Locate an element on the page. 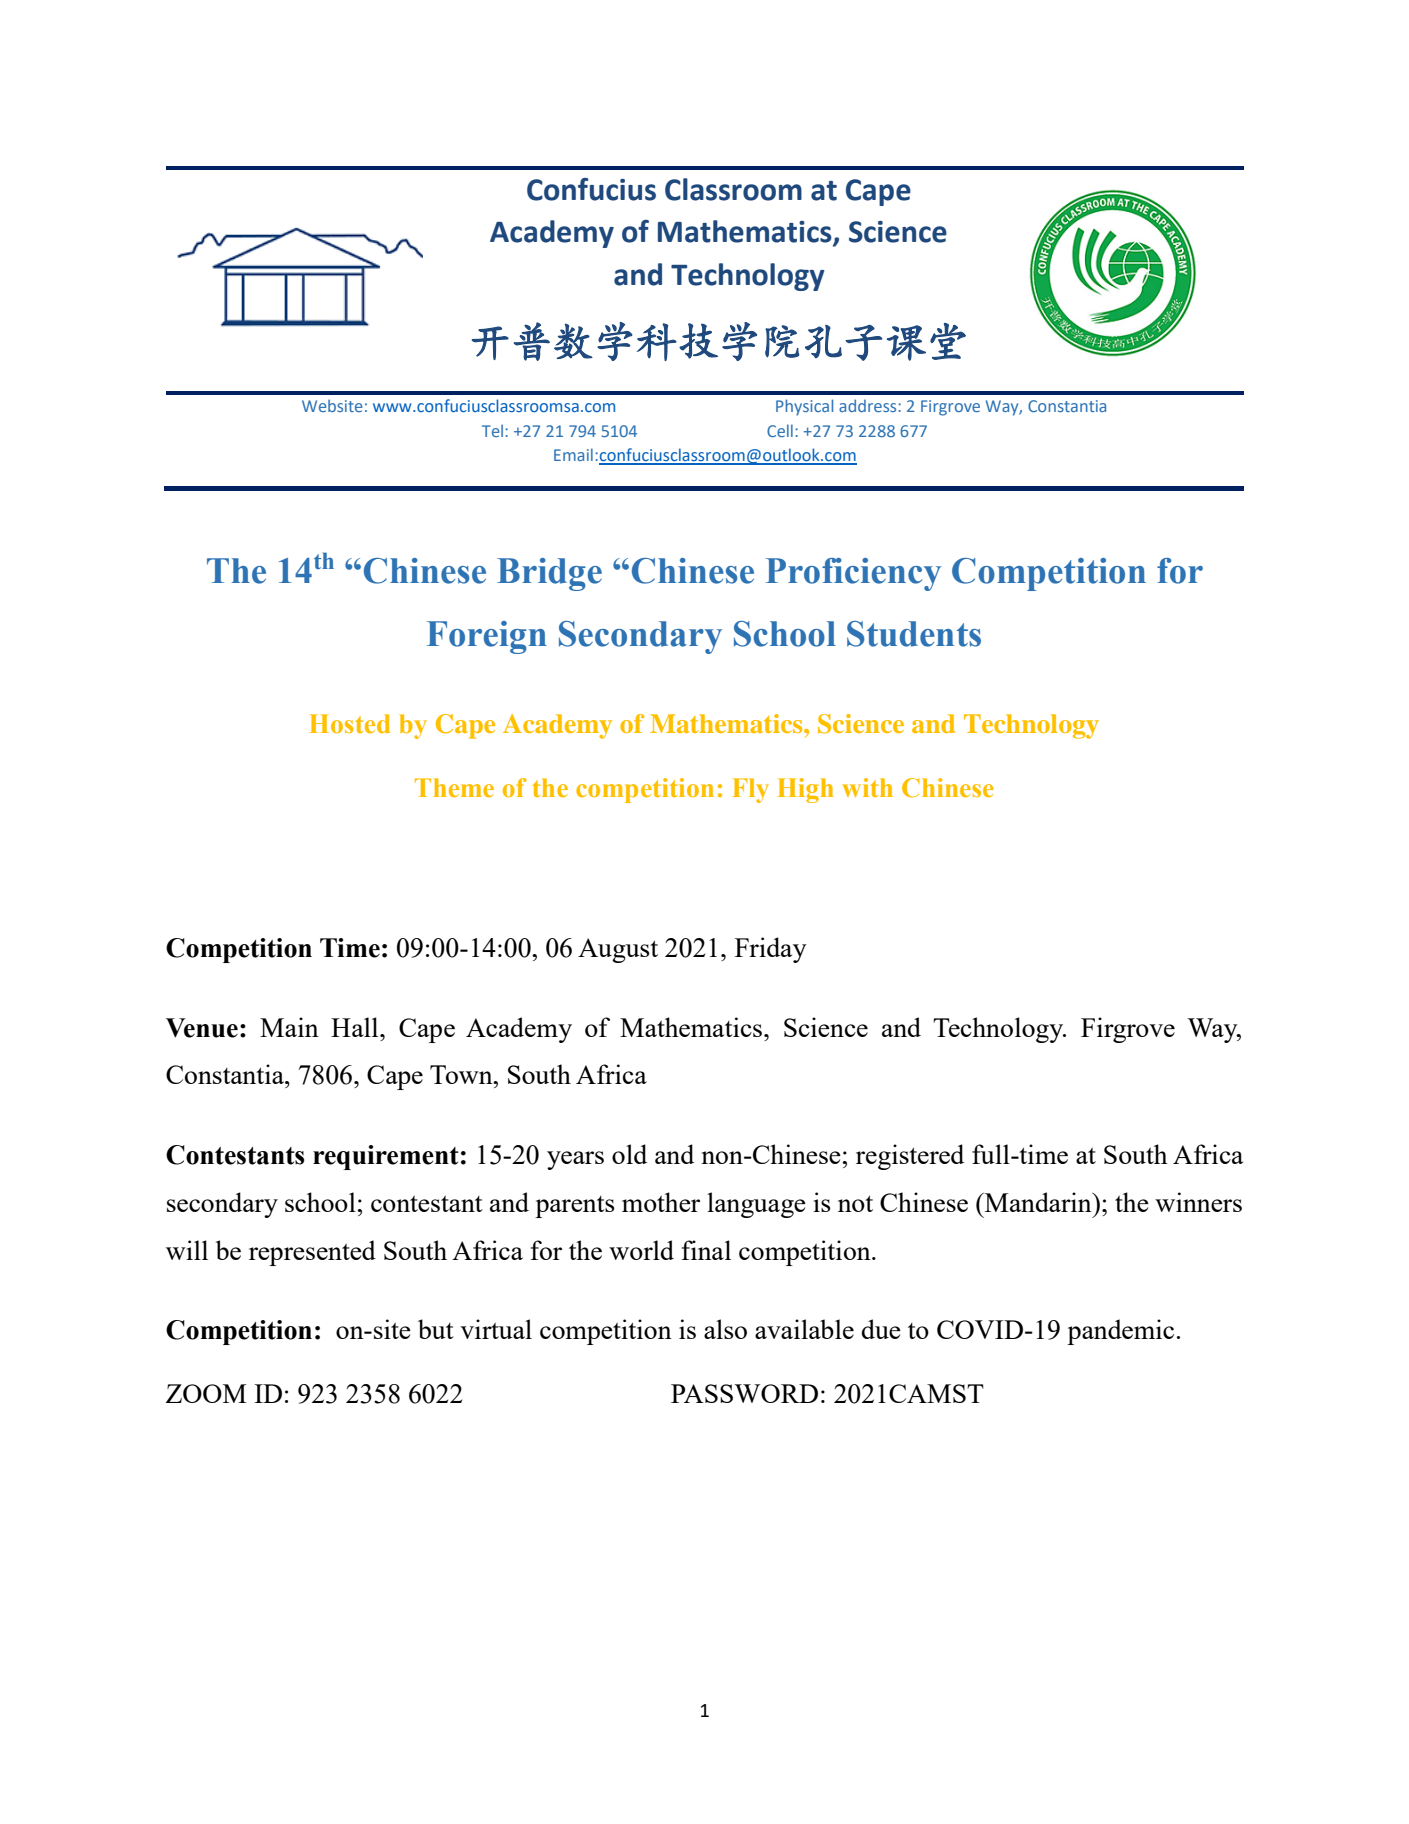  Main is located at coordinates (289, 1027).
